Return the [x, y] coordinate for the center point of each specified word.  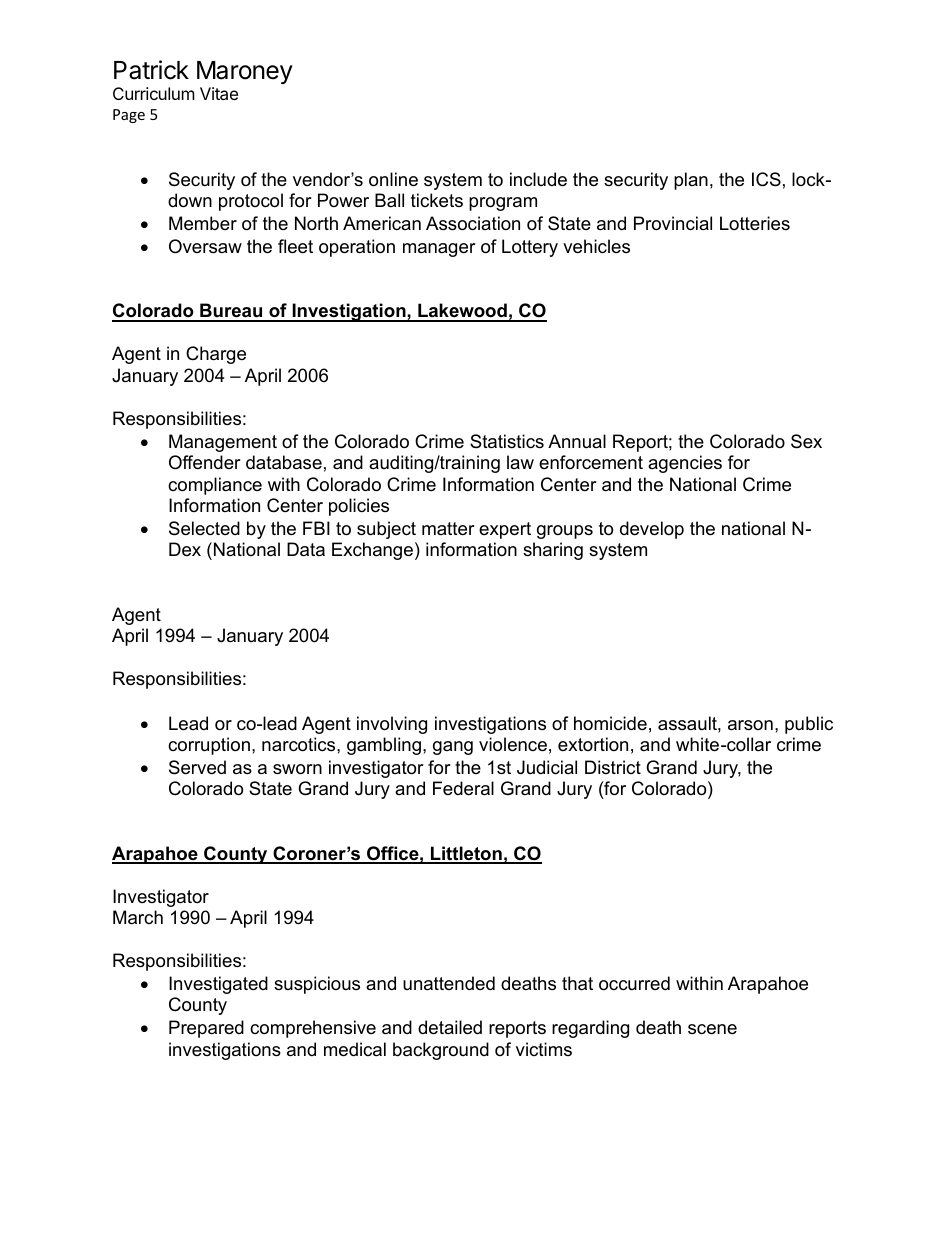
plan [691, 181]
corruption [209, 746]
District [613, 767]
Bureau [231, 312]
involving [392, 725]
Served [197, 767]
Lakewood [462, 312]
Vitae [219, 93]
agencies [685, 464]
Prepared [206, 1029]
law [520, 462]
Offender [205, 462]
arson [750, 725]
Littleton [466, 854]
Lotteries [755, 223]
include [538, 179]
